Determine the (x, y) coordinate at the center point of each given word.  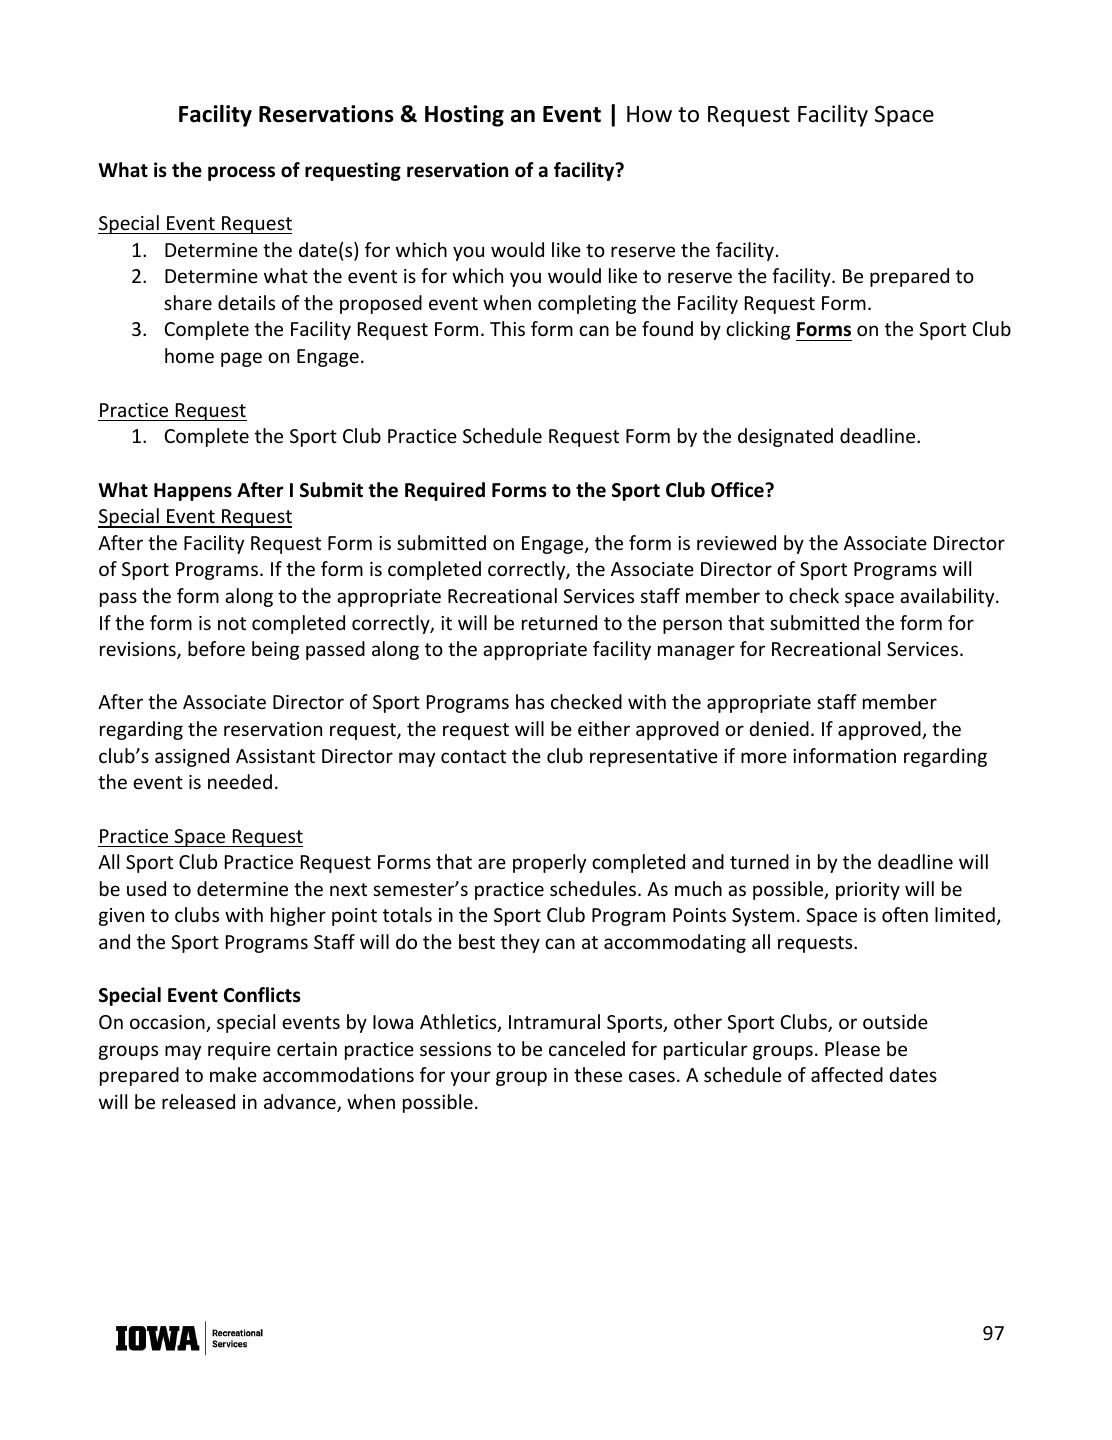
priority (868, 891)
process (241, 173)
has (530, 701)
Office (738, 490)
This (507, 328)
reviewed (736, 542)
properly (549, 863)
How (649, 114)
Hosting (464, 116)
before (216, 648)
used (146, 888)
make (233, 1074)
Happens (193, 492)
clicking (758, 330)
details (246, 302)
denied (779, 728)
